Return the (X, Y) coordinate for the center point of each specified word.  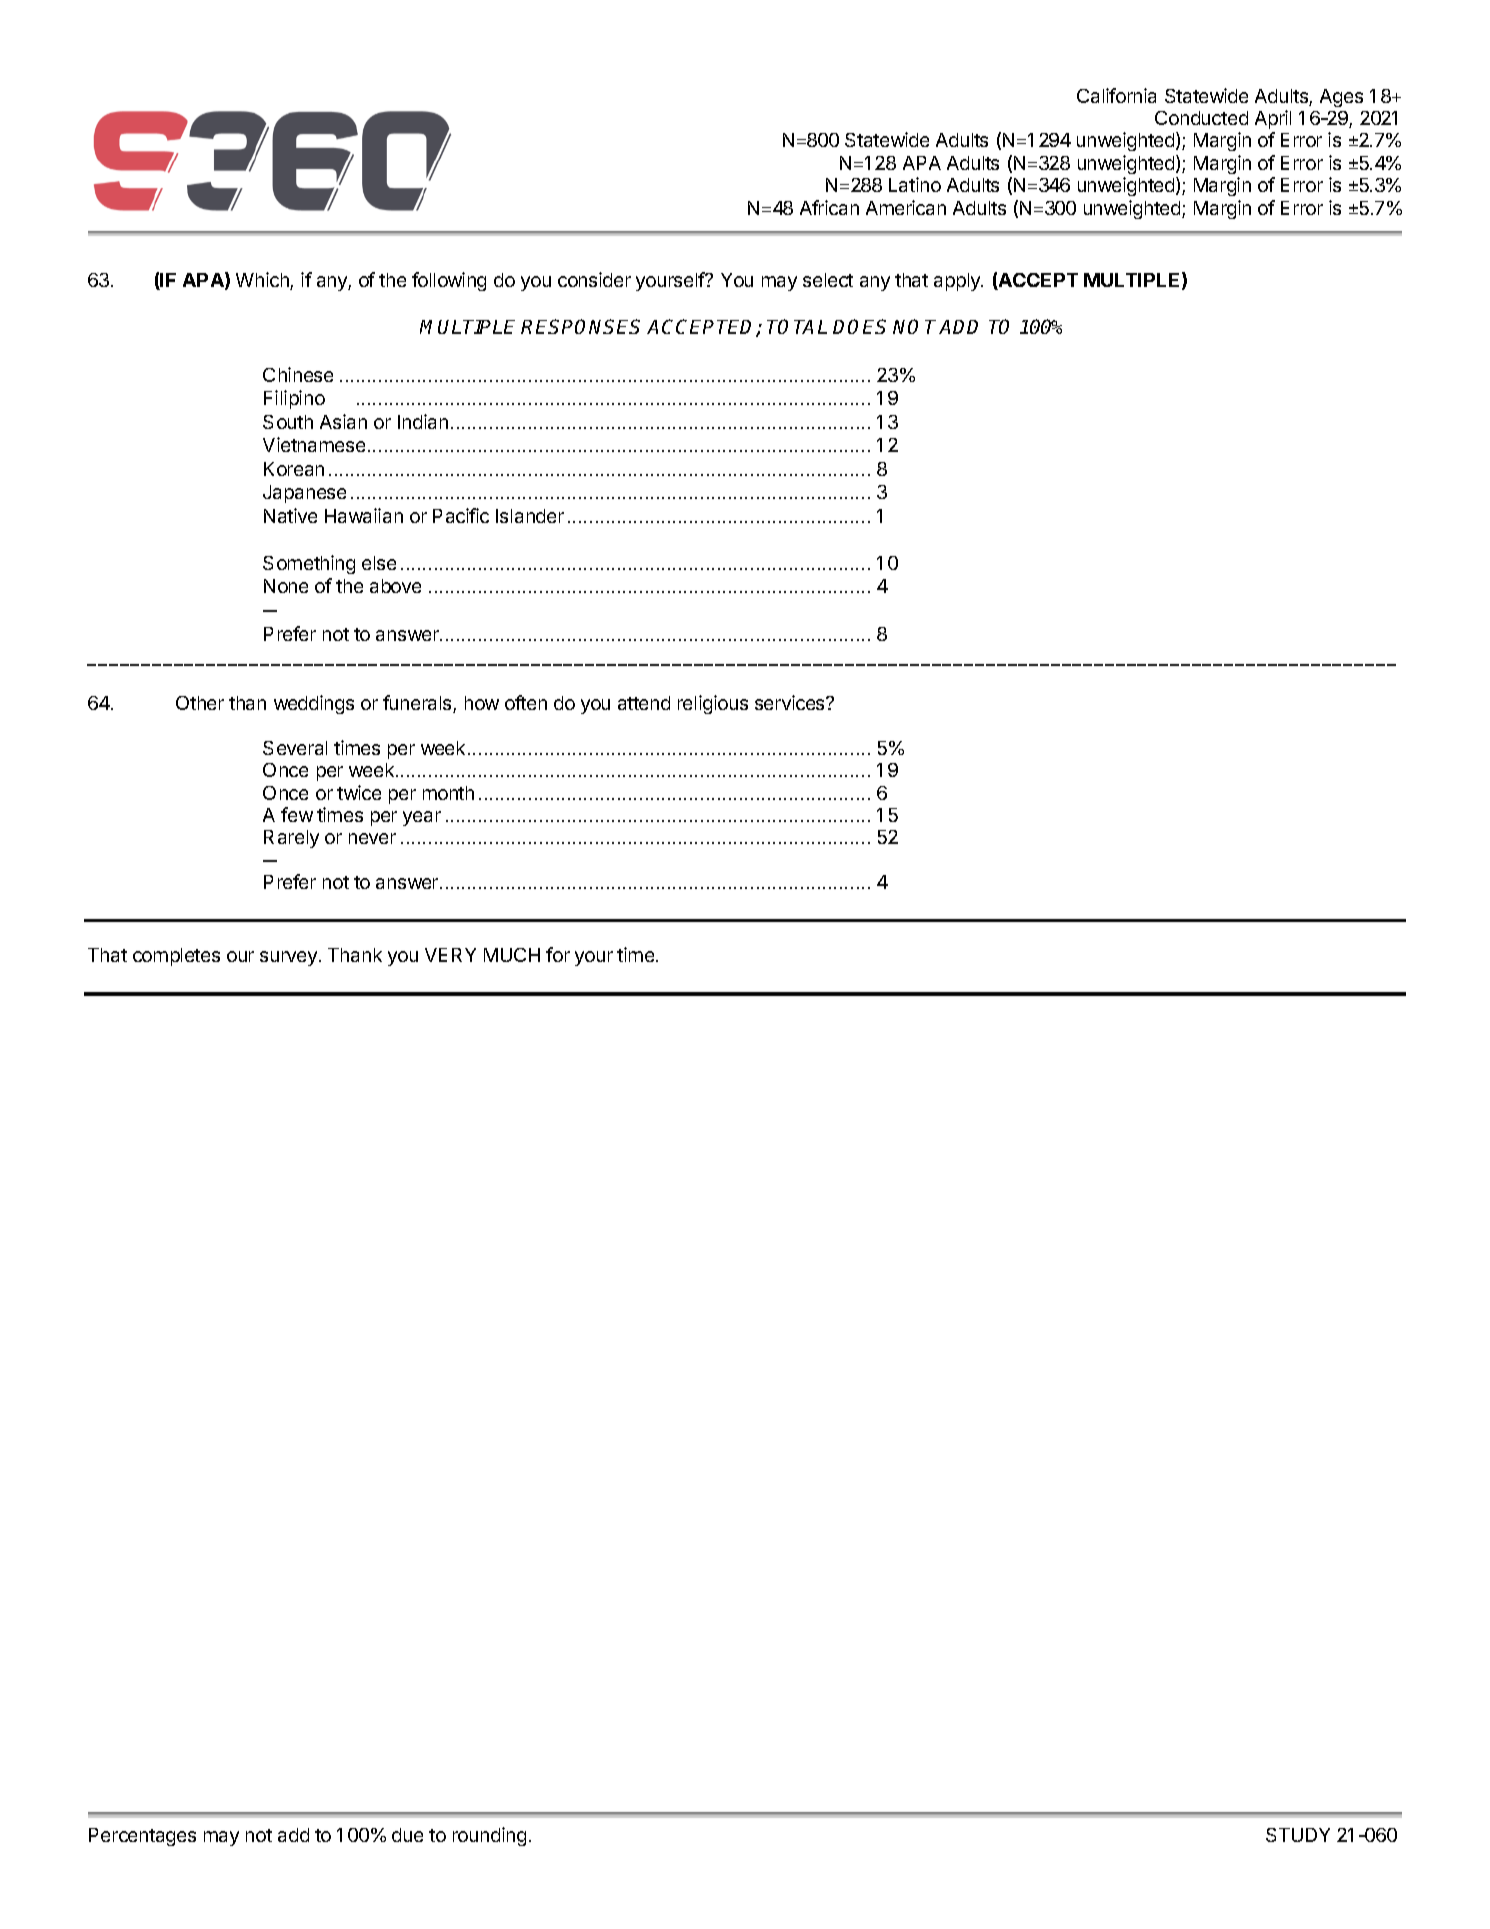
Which (263, 281)
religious (713, 704)
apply (958, 282)
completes (176, 957)
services (791, 702)
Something (309, 564)
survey (290, 958)
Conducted (1201, 118)
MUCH (512, 955)
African (829, 207)
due (407, 1835)
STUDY (1298, 1835)
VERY (450, 955)
